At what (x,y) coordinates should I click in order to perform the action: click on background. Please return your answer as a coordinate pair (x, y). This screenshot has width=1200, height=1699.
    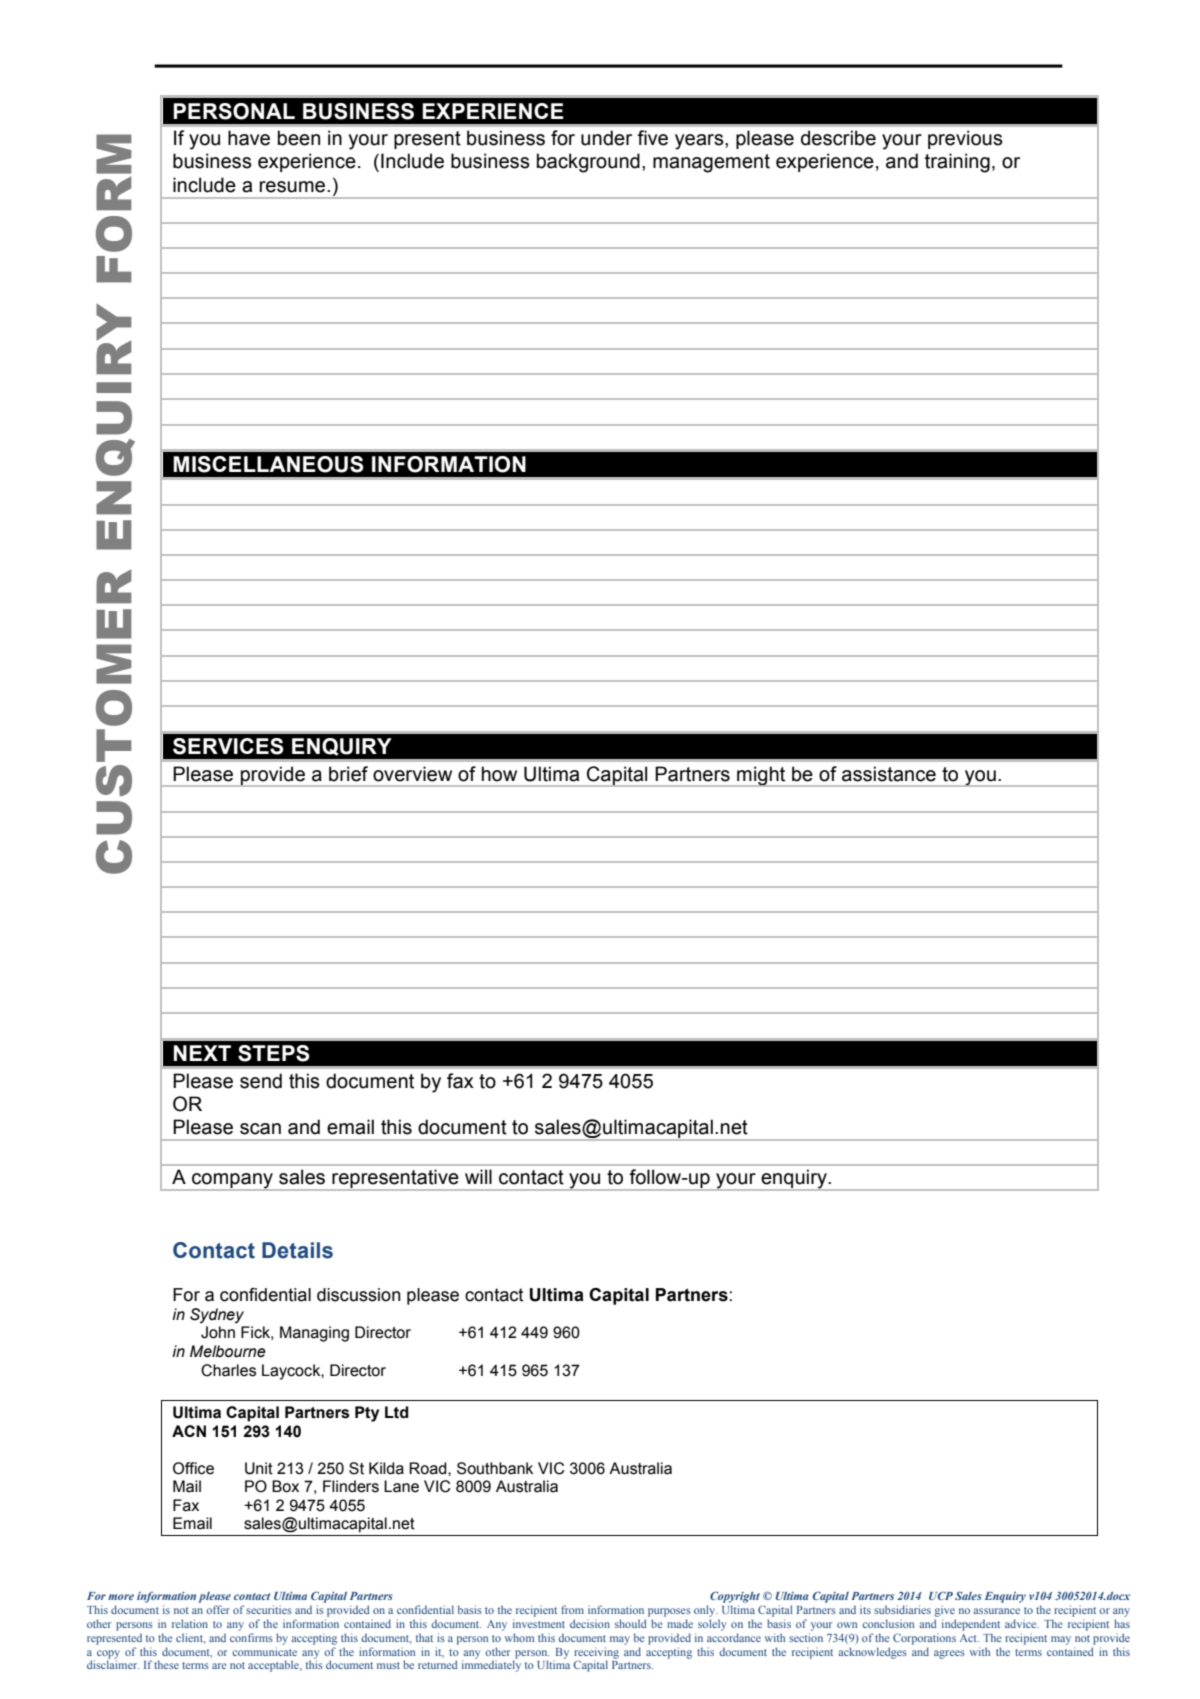
    Looking at the image, I should click on (588, 163).
